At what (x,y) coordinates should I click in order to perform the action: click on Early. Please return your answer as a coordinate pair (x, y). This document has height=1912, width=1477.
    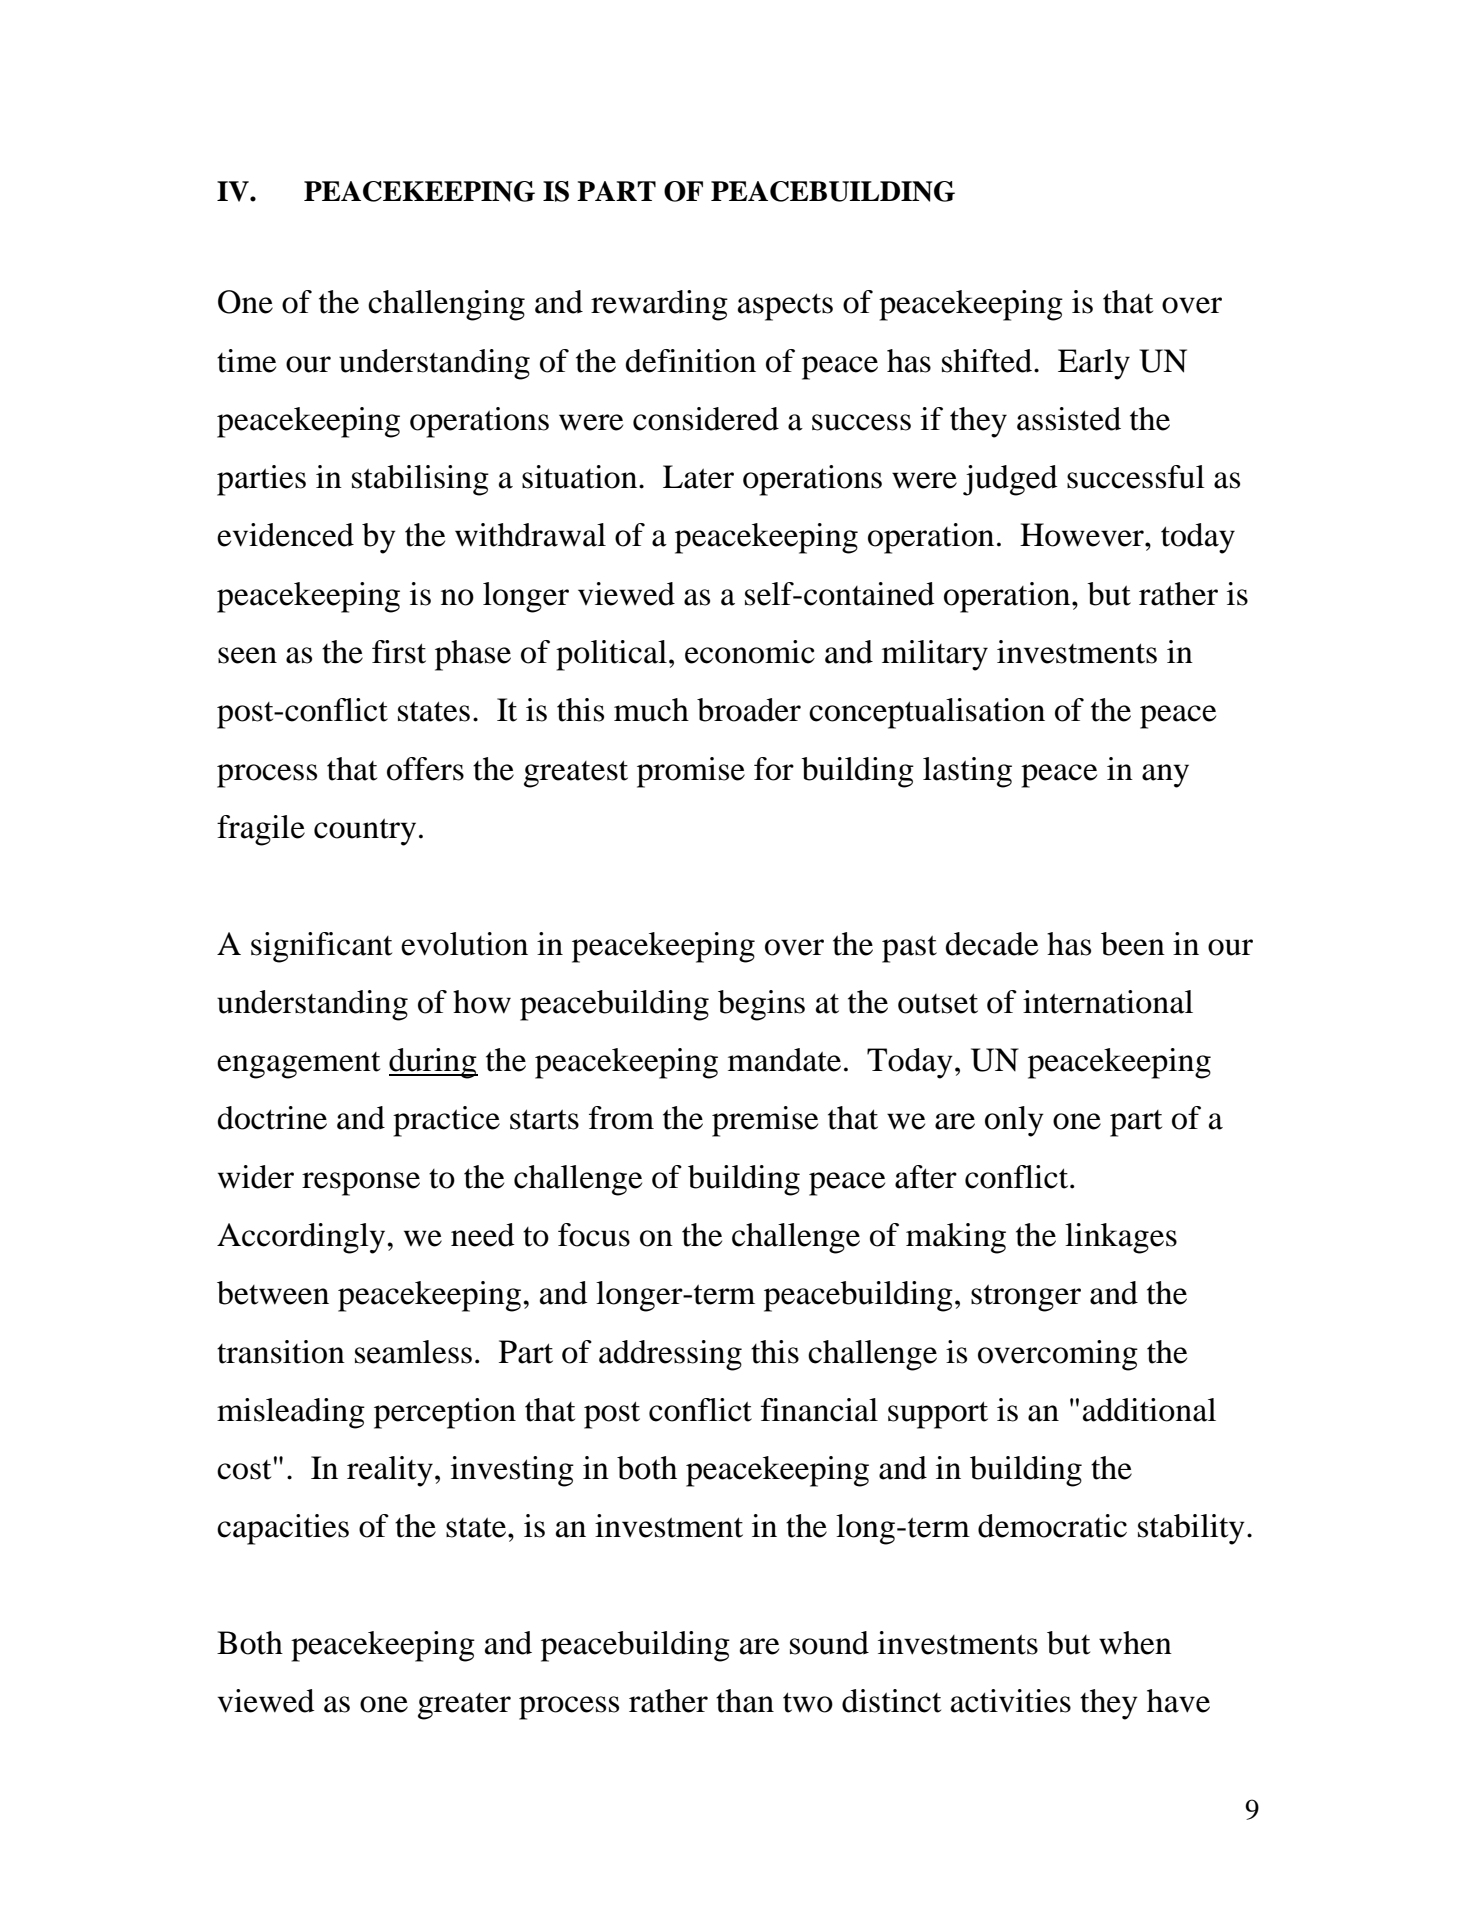
    Looking at the image, I should click on (1094, 364).
